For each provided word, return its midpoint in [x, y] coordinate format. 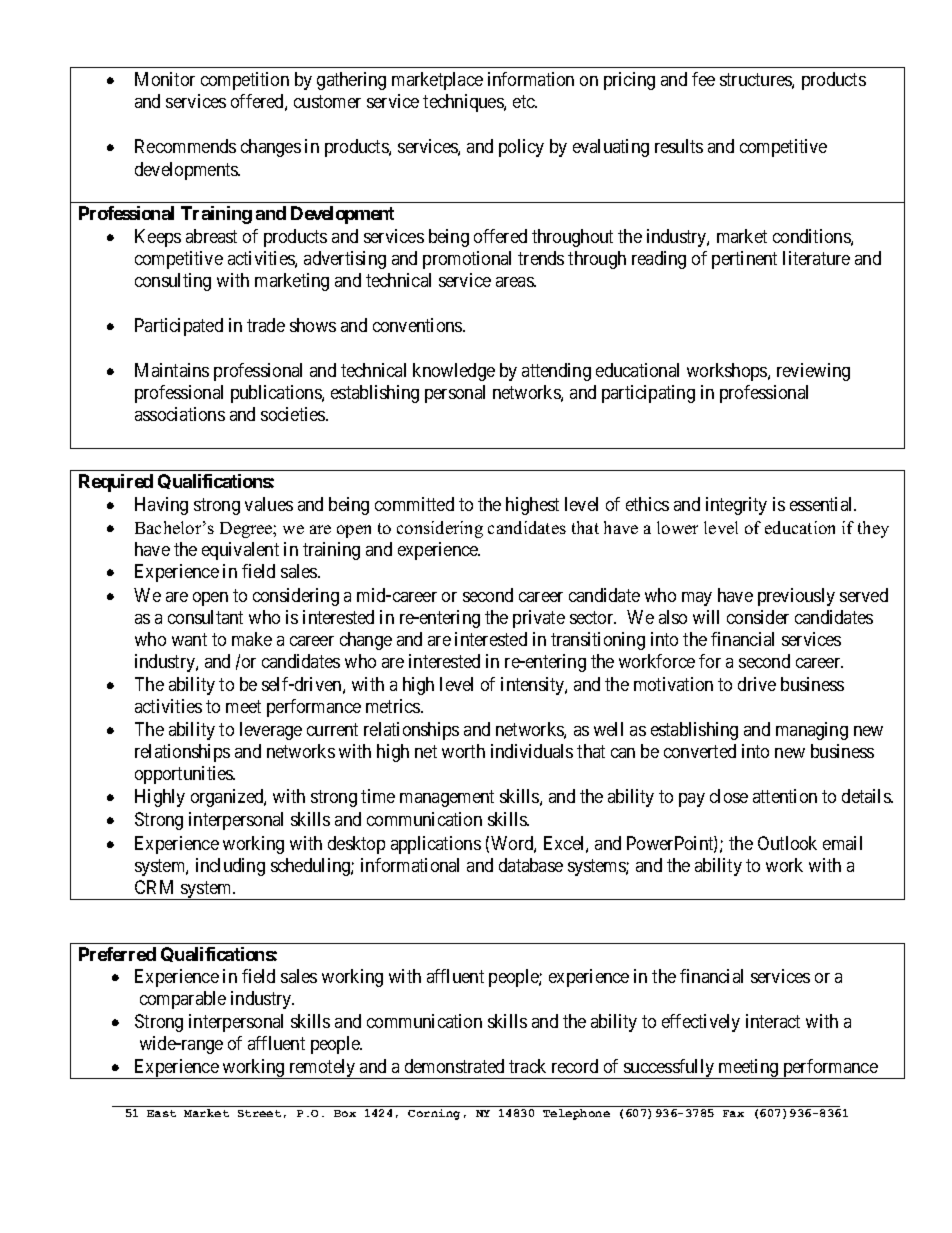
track [527, 1066]
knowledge [454, 372]
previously [796, 597]
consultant [205, 617]
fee [703, 79]
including [230, 867]
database [531, 865]
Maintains [172, 370]
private [539, 619]
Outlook [787, 843]
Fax [733, 1113]
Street [259, 1113]
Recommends [185, 146]
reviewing [813, 372]
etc [524, 101]
